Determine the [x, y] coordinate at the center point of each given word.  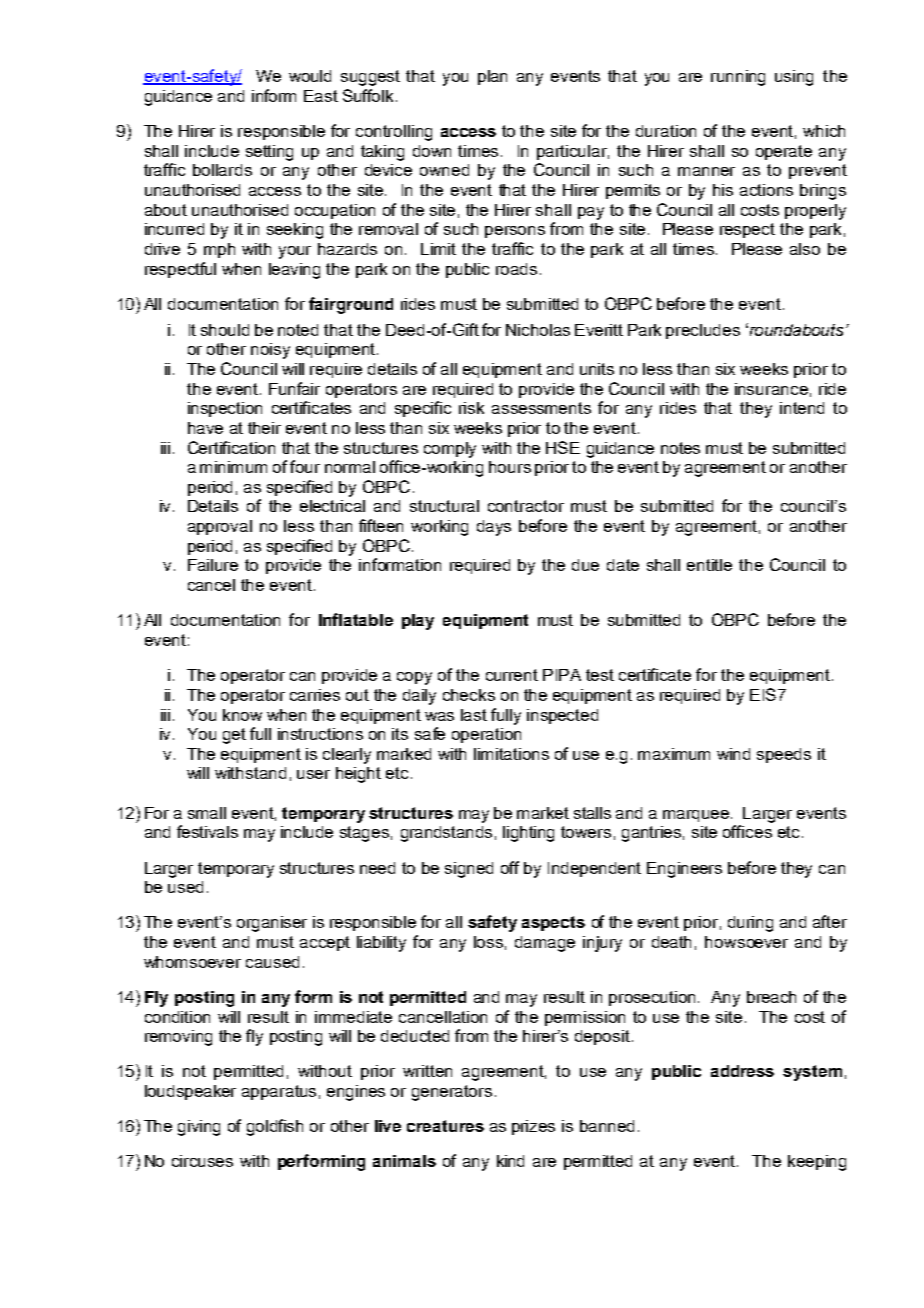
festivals [207, 831]
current [512, 675]
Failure [213, 565]
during [750, 924]
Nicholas [538, 330]
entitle [709, 565]
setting [269, 153]
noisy [270, 351]
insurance [771, 389]
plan [492, 77]
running [738, 78]
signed [469, 870]
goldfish [275, 1127]
